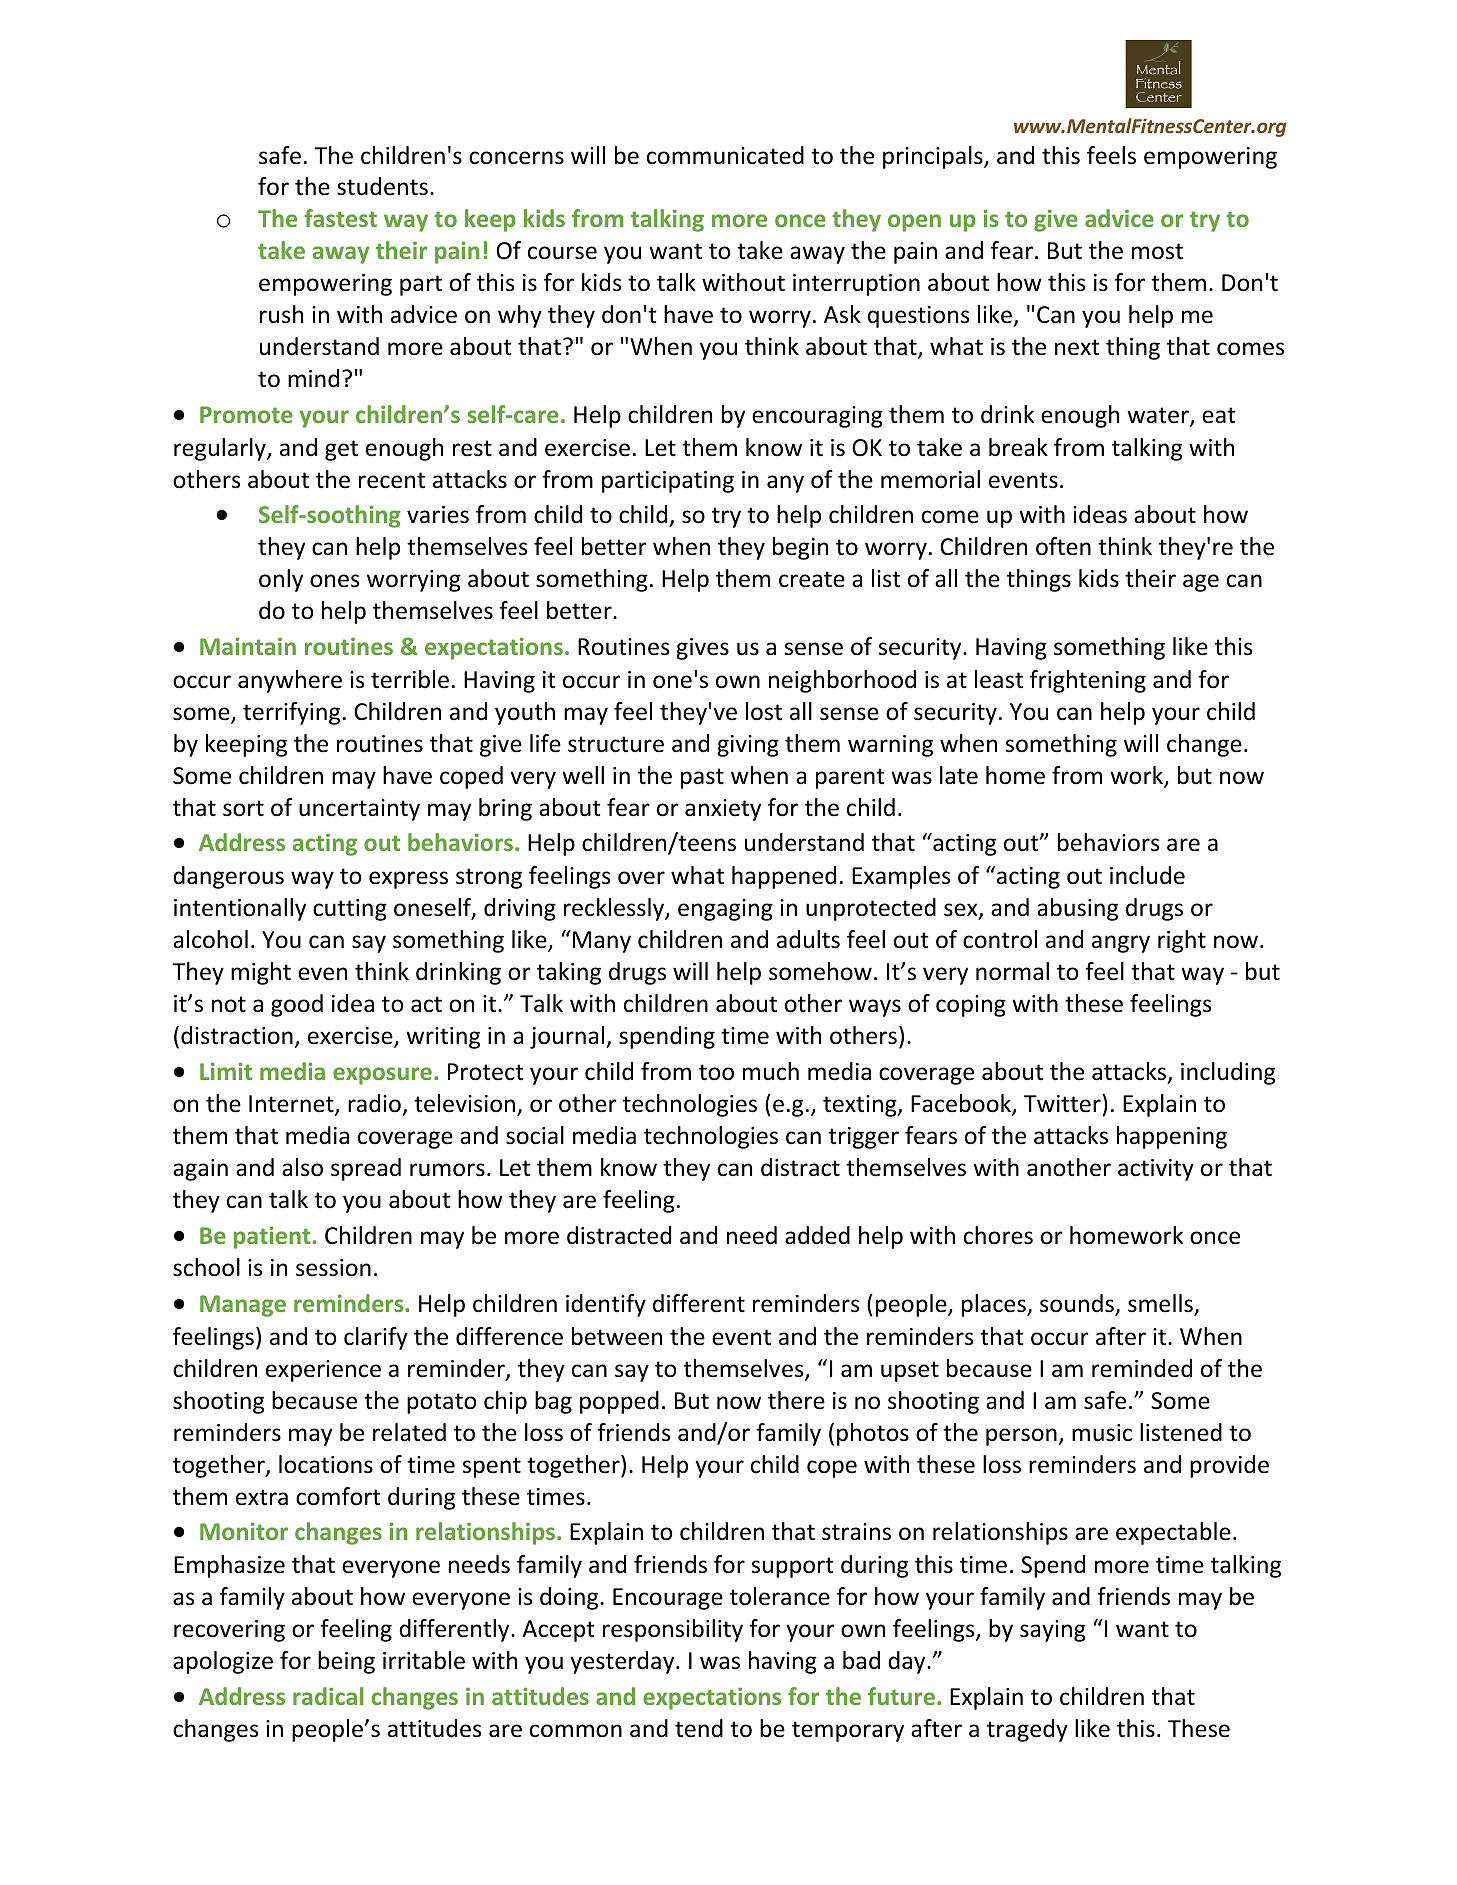  I want to click on recent, so click(392, 480).
